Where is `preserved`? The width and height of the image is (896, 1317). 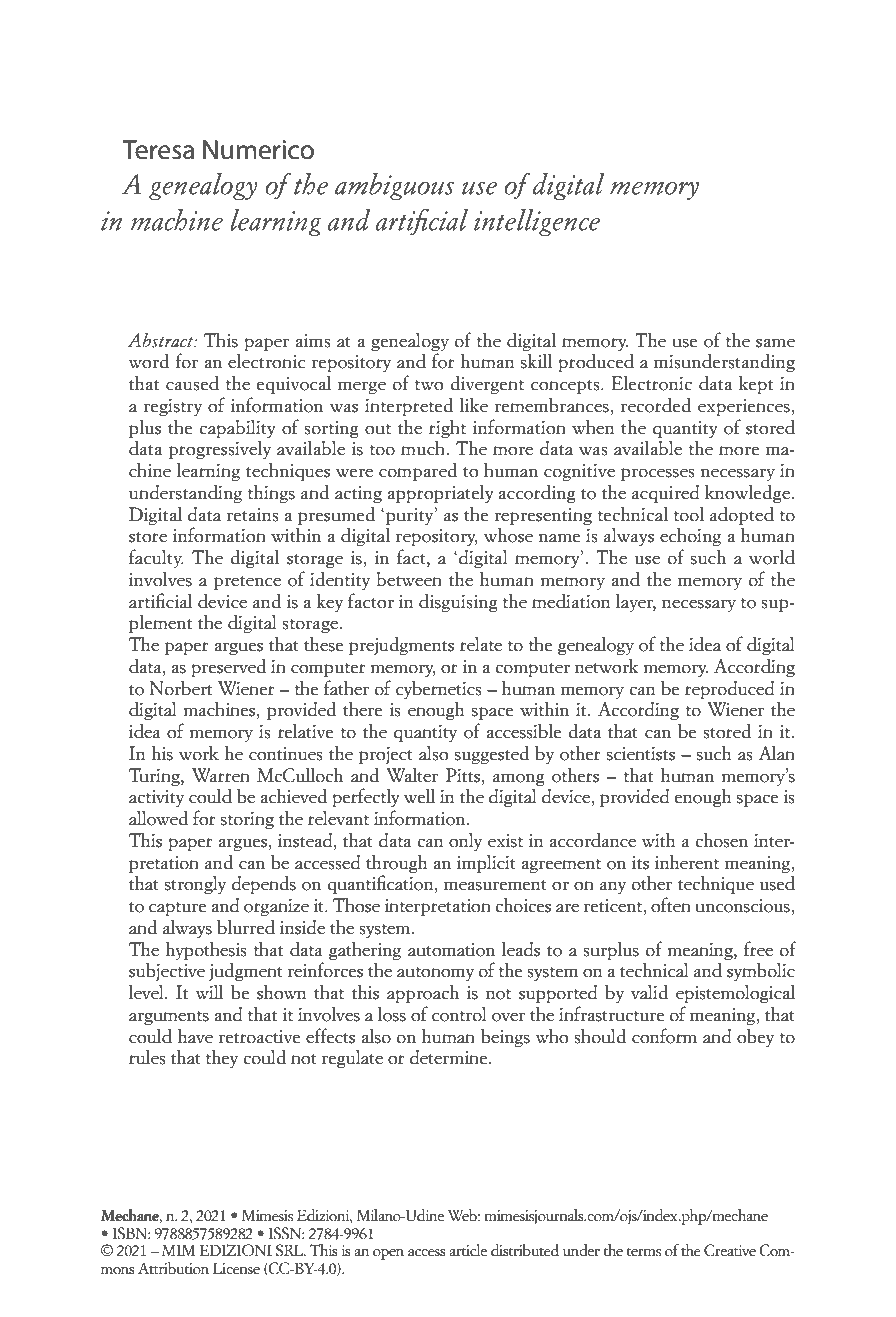
preserved is located at coordinates (228, 667).
